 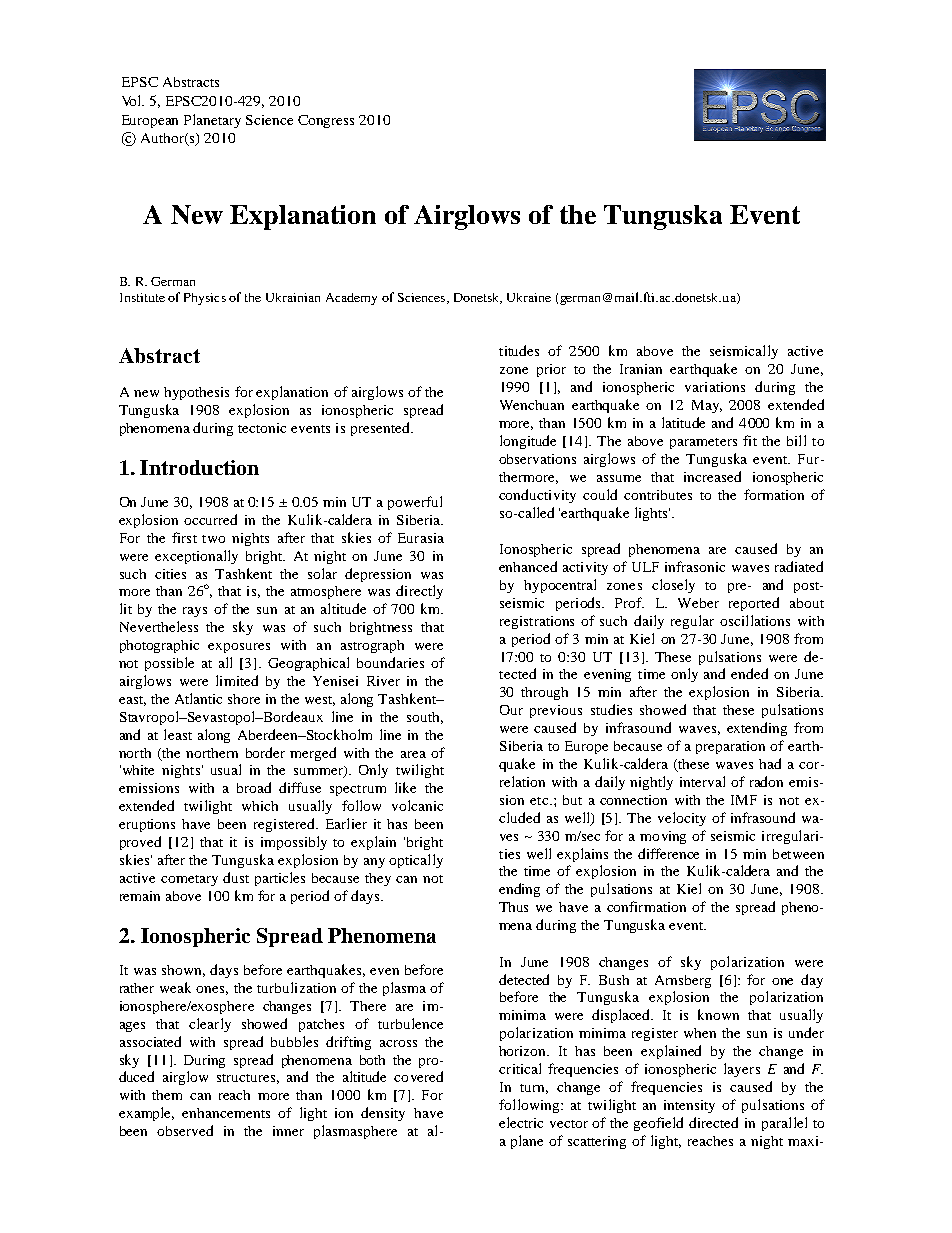 I want to click on Ukraine, so click(x=529, y=297).
